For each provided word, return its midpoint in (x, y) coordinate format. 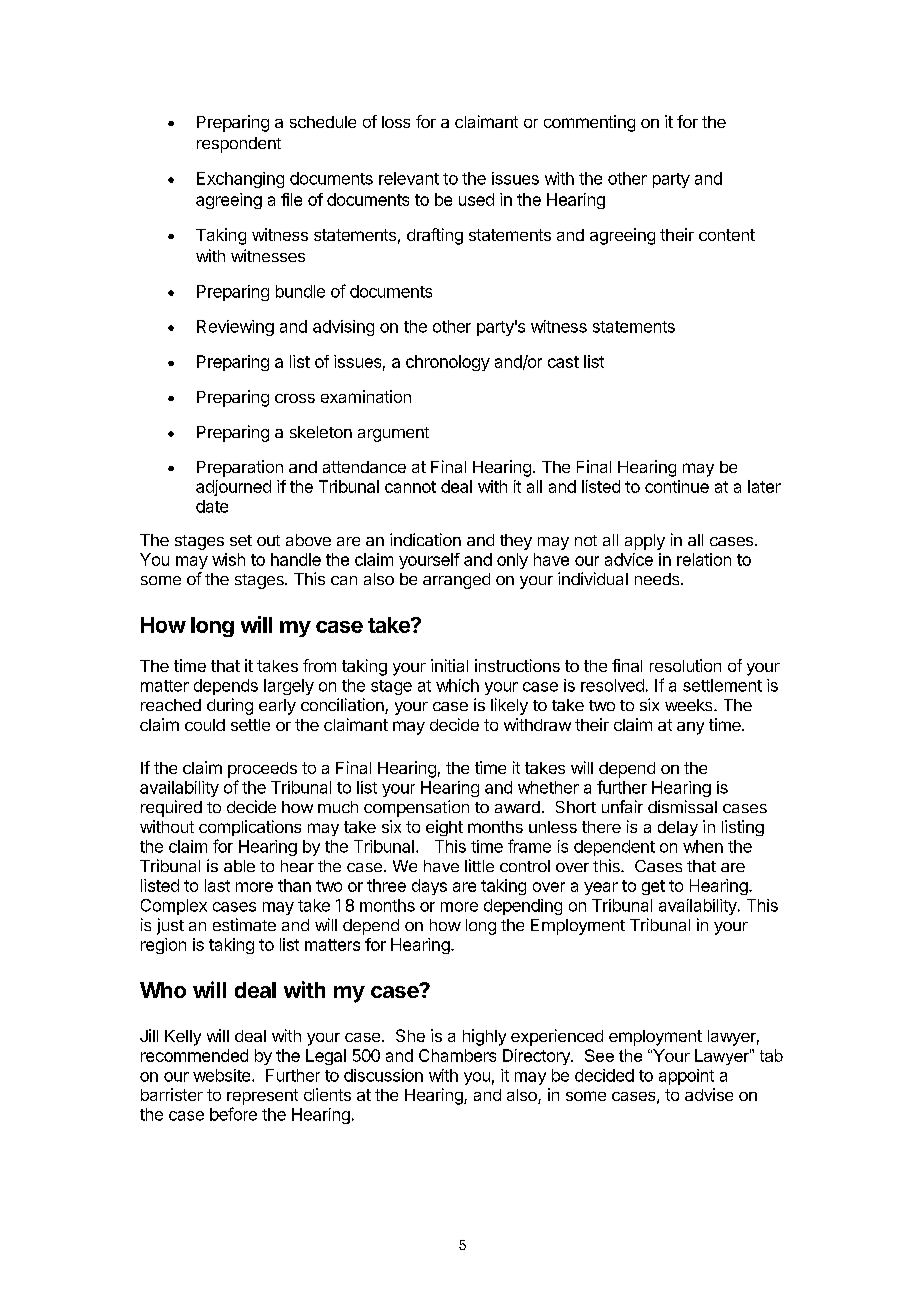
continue (677, 486)
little (479, 865)
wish (228, 559)
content (727, 235)
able (239, 866)
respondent (239, 145)
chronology (448, 363)
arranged (456, 581)
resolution (685, 665)
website (223, 1075)
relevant (409, 178)
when (703, 846)
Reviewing (235, 328)
